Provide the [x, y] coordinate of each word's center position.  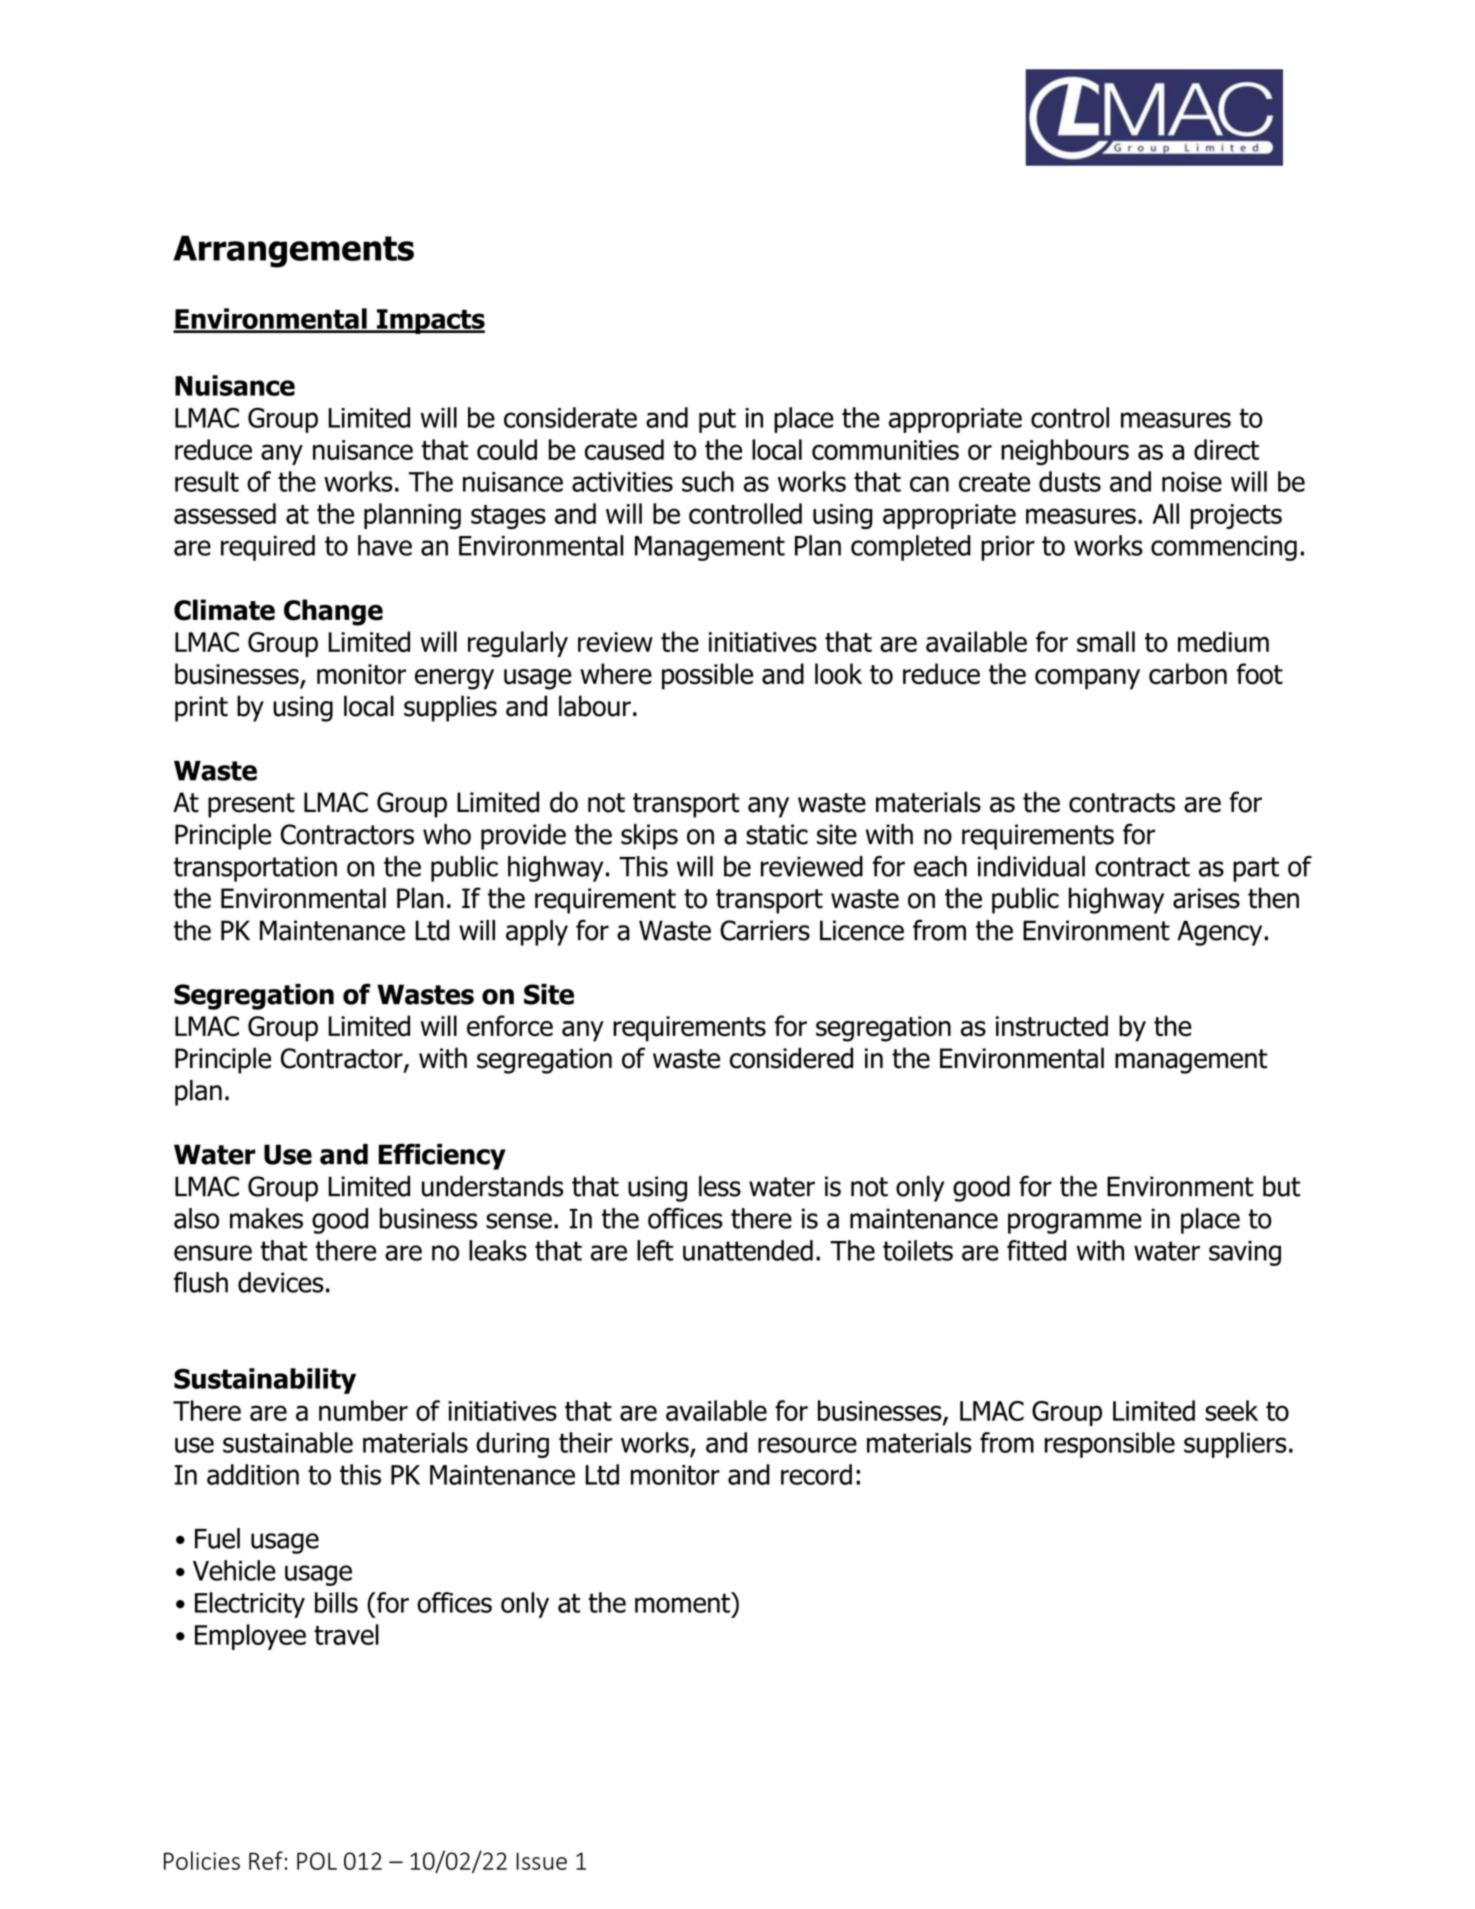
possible [707, 676]
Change [333, 612]
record [816, 1474]
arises [1206, 898]
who [447, 834]
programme [1075, 1223]
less [720, 1186]
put [717, 420]
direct [1226, 449]
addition [253, 1474]
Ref [266, 1860]
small [1106, 641]
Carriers [765, 930]
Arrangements [293, 251]
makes [266, 1218]
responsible [1110, 1445]
